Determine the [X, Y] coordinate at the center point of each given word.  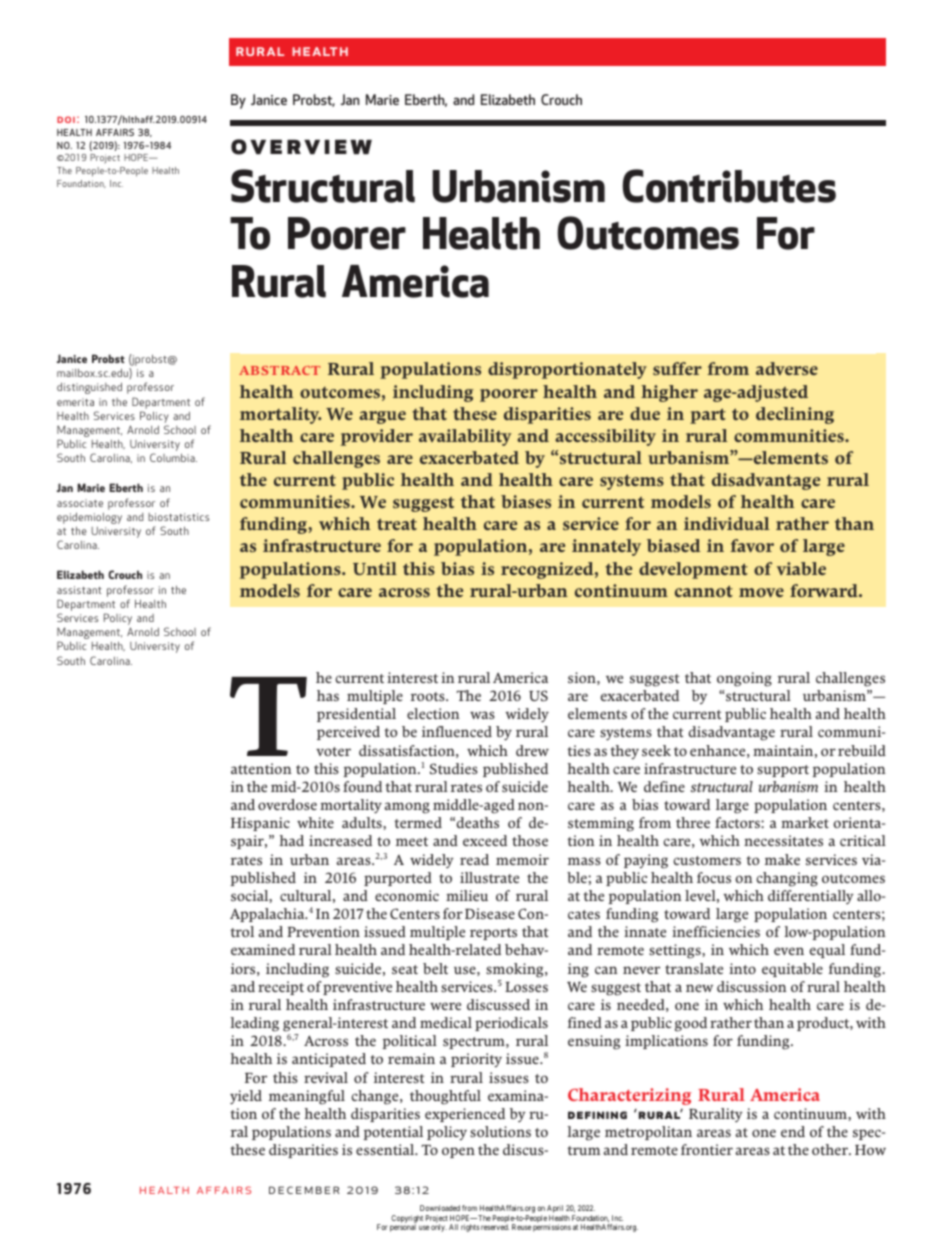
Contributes [729, 186]
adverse [787, 368]
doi [66, 119]
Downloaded [440, 1208]
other [831, 1149]
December [304, 1190]
